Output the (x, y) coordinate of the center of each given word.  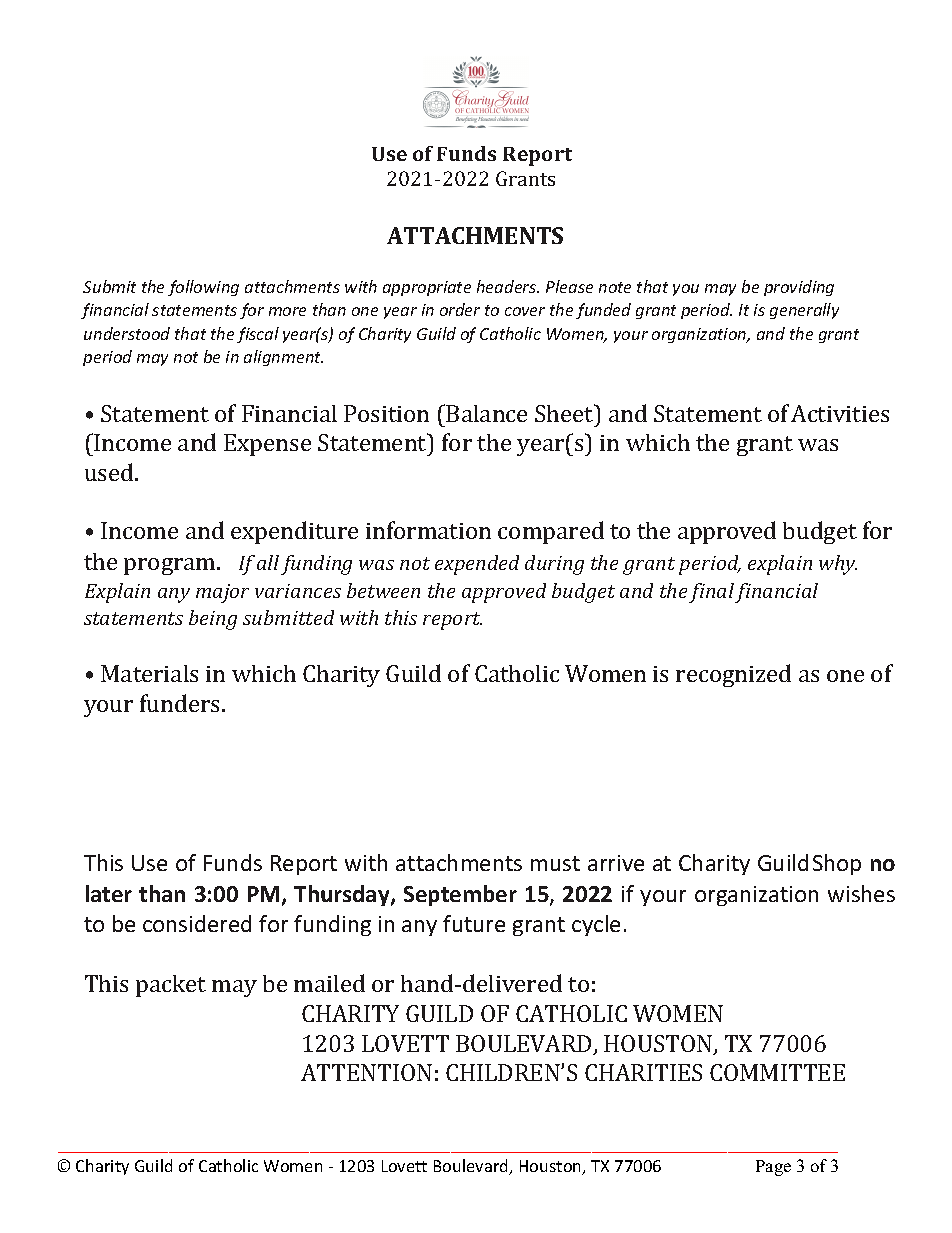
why (838, 565)
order (460, 309)
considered (197, 923)
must (555, 863)
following (203, 288)
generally (804, 311)
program (171, 566)
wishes (861, 893)
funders (179, 703)
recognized (733, 675)
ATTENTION (366, 1072)
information (428, 530)
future (474, 923)
